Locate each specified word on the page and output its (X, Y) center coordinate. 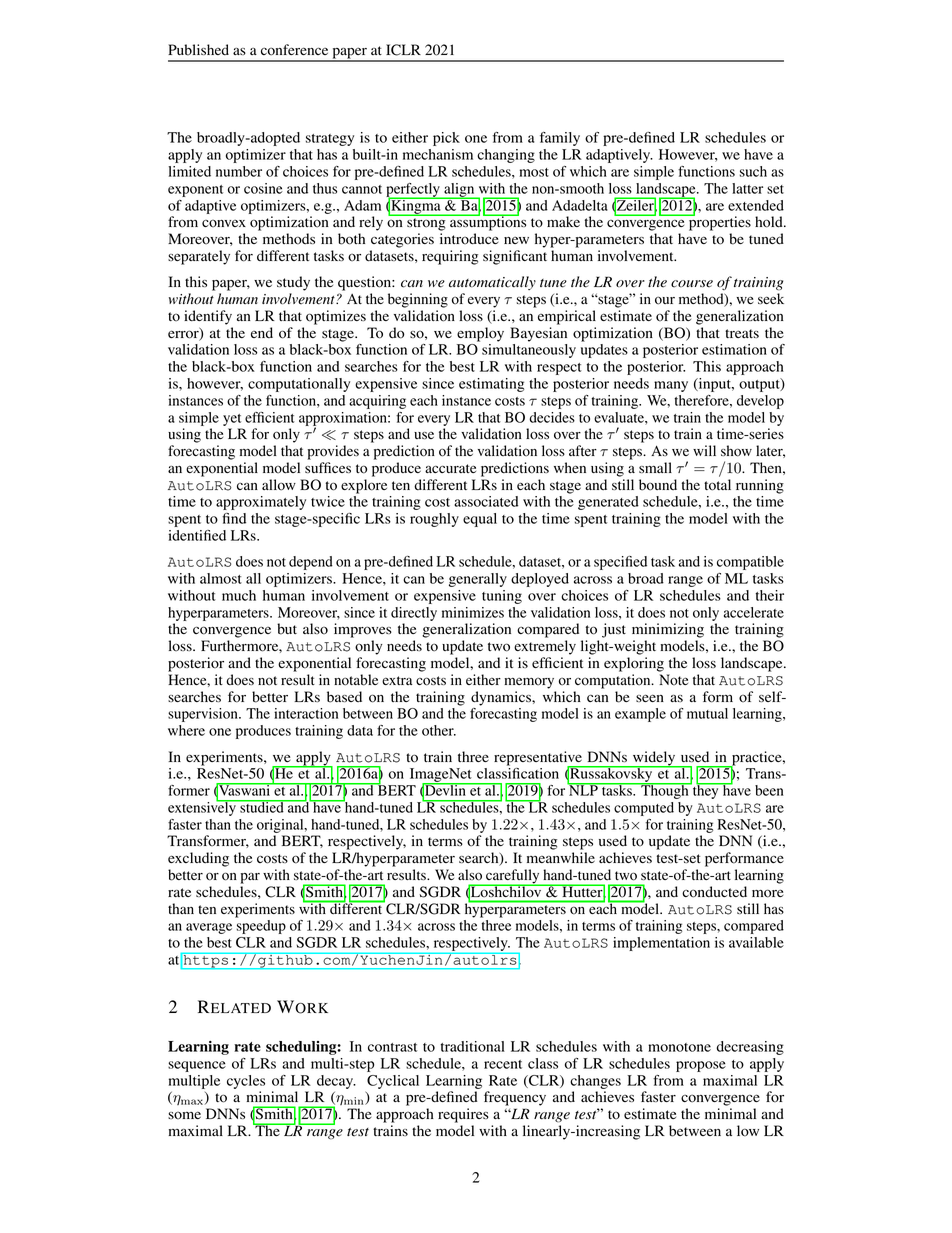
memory (529, 683)
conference (294, 50)
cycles (246, 1082)
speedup (261, 927)
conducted (714, 892)
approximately (261, 503)
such (753, 171)
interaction (306, 713)
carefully (513, 877)
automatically (492, 283)
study (293, 283)
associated (486, 501)
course (692, 284)
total (717, 485)
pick (446, 139)
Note (673, 680)
